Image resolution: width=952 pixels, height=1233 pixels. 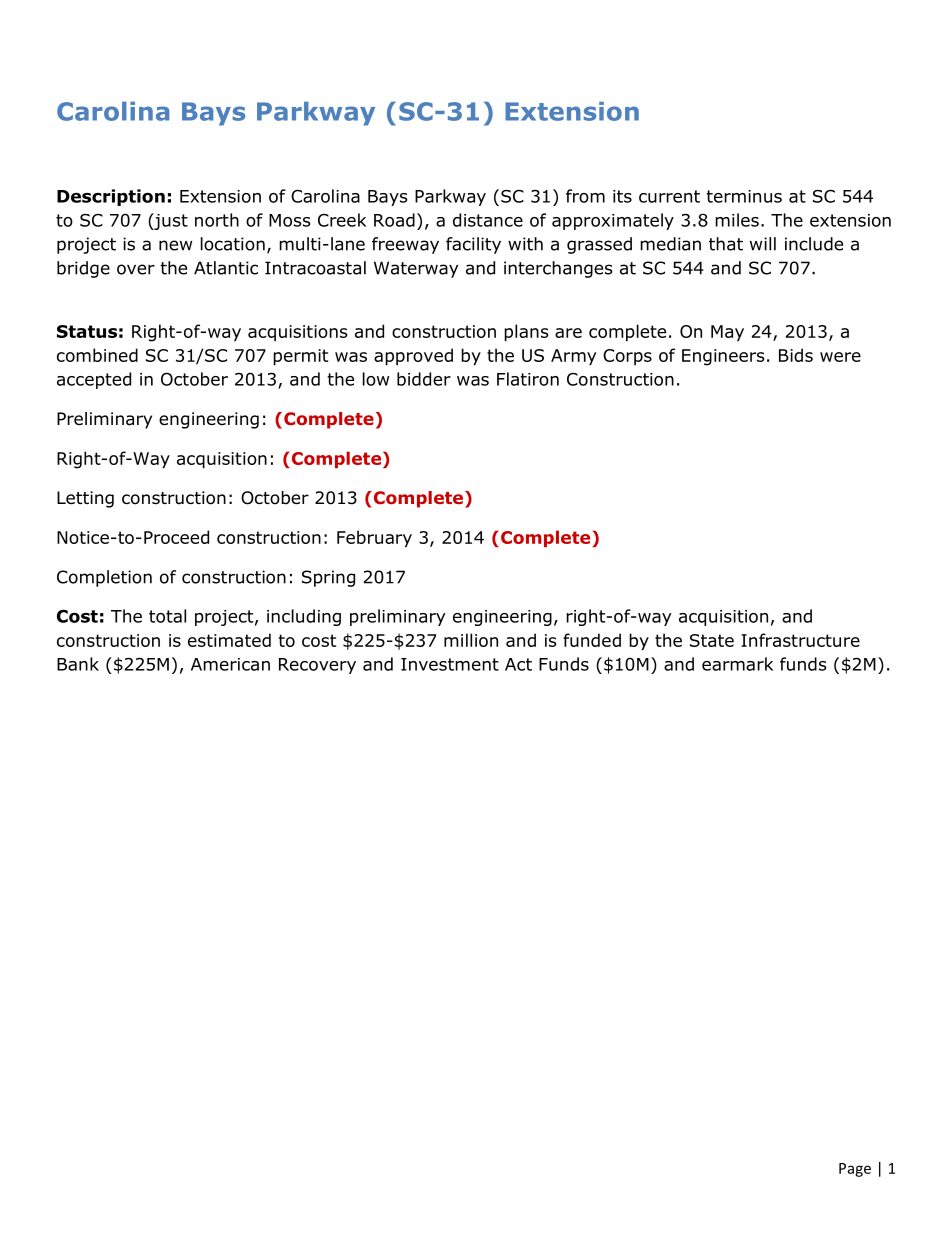 What do you see at coordinates (723, 357) in the image?
I see `Engineers` at bounding box center [723, 357].
